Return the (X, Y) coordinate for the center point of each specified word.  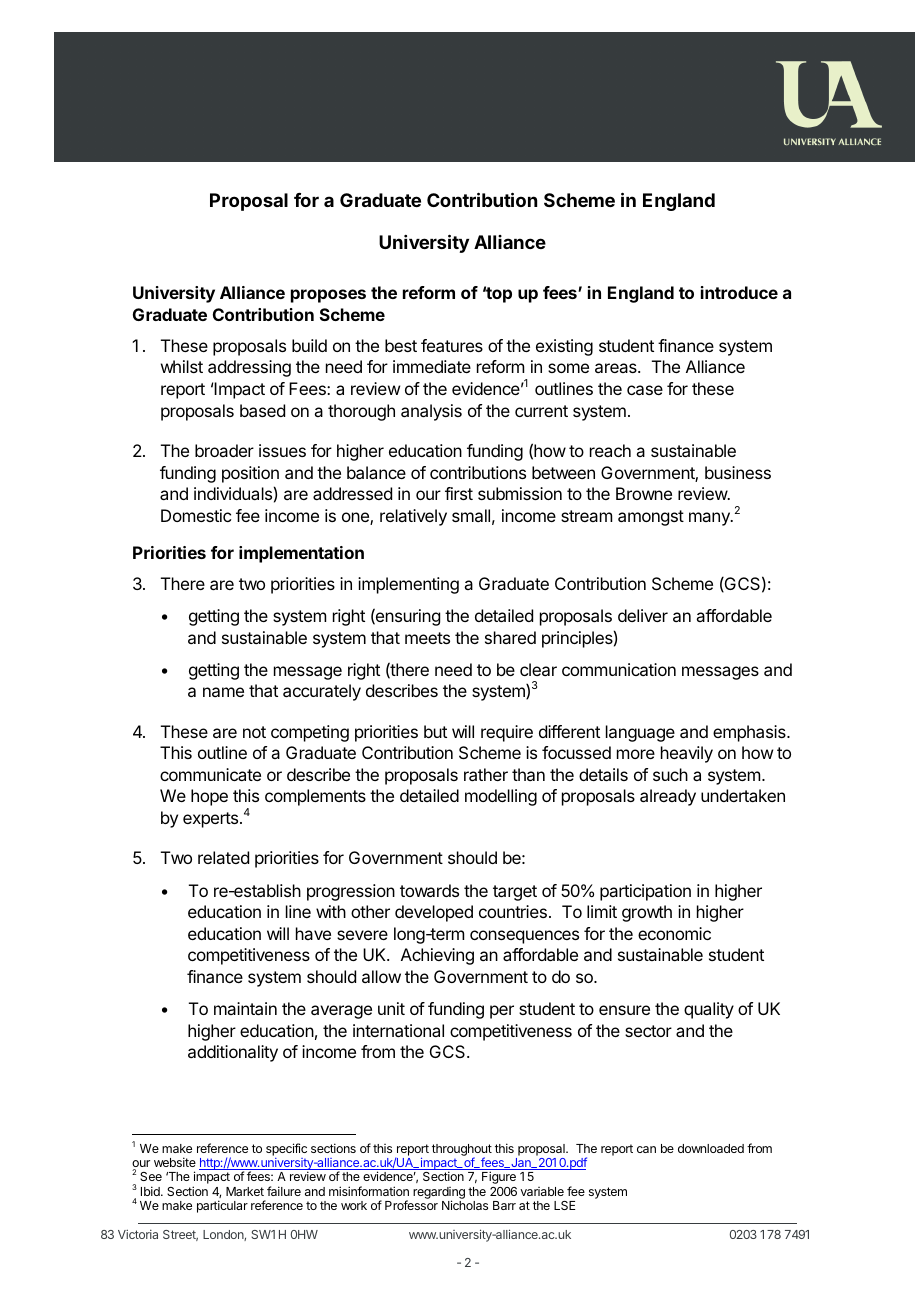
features (452, 345)
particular (222, 1206)
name (223, 692)
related (223, 857)
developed (434, 913)
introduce (739, 292)
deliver (643, 615)
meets (427, 638)
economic (674, 933)
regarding (439, 1194)
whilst (182, 366)
